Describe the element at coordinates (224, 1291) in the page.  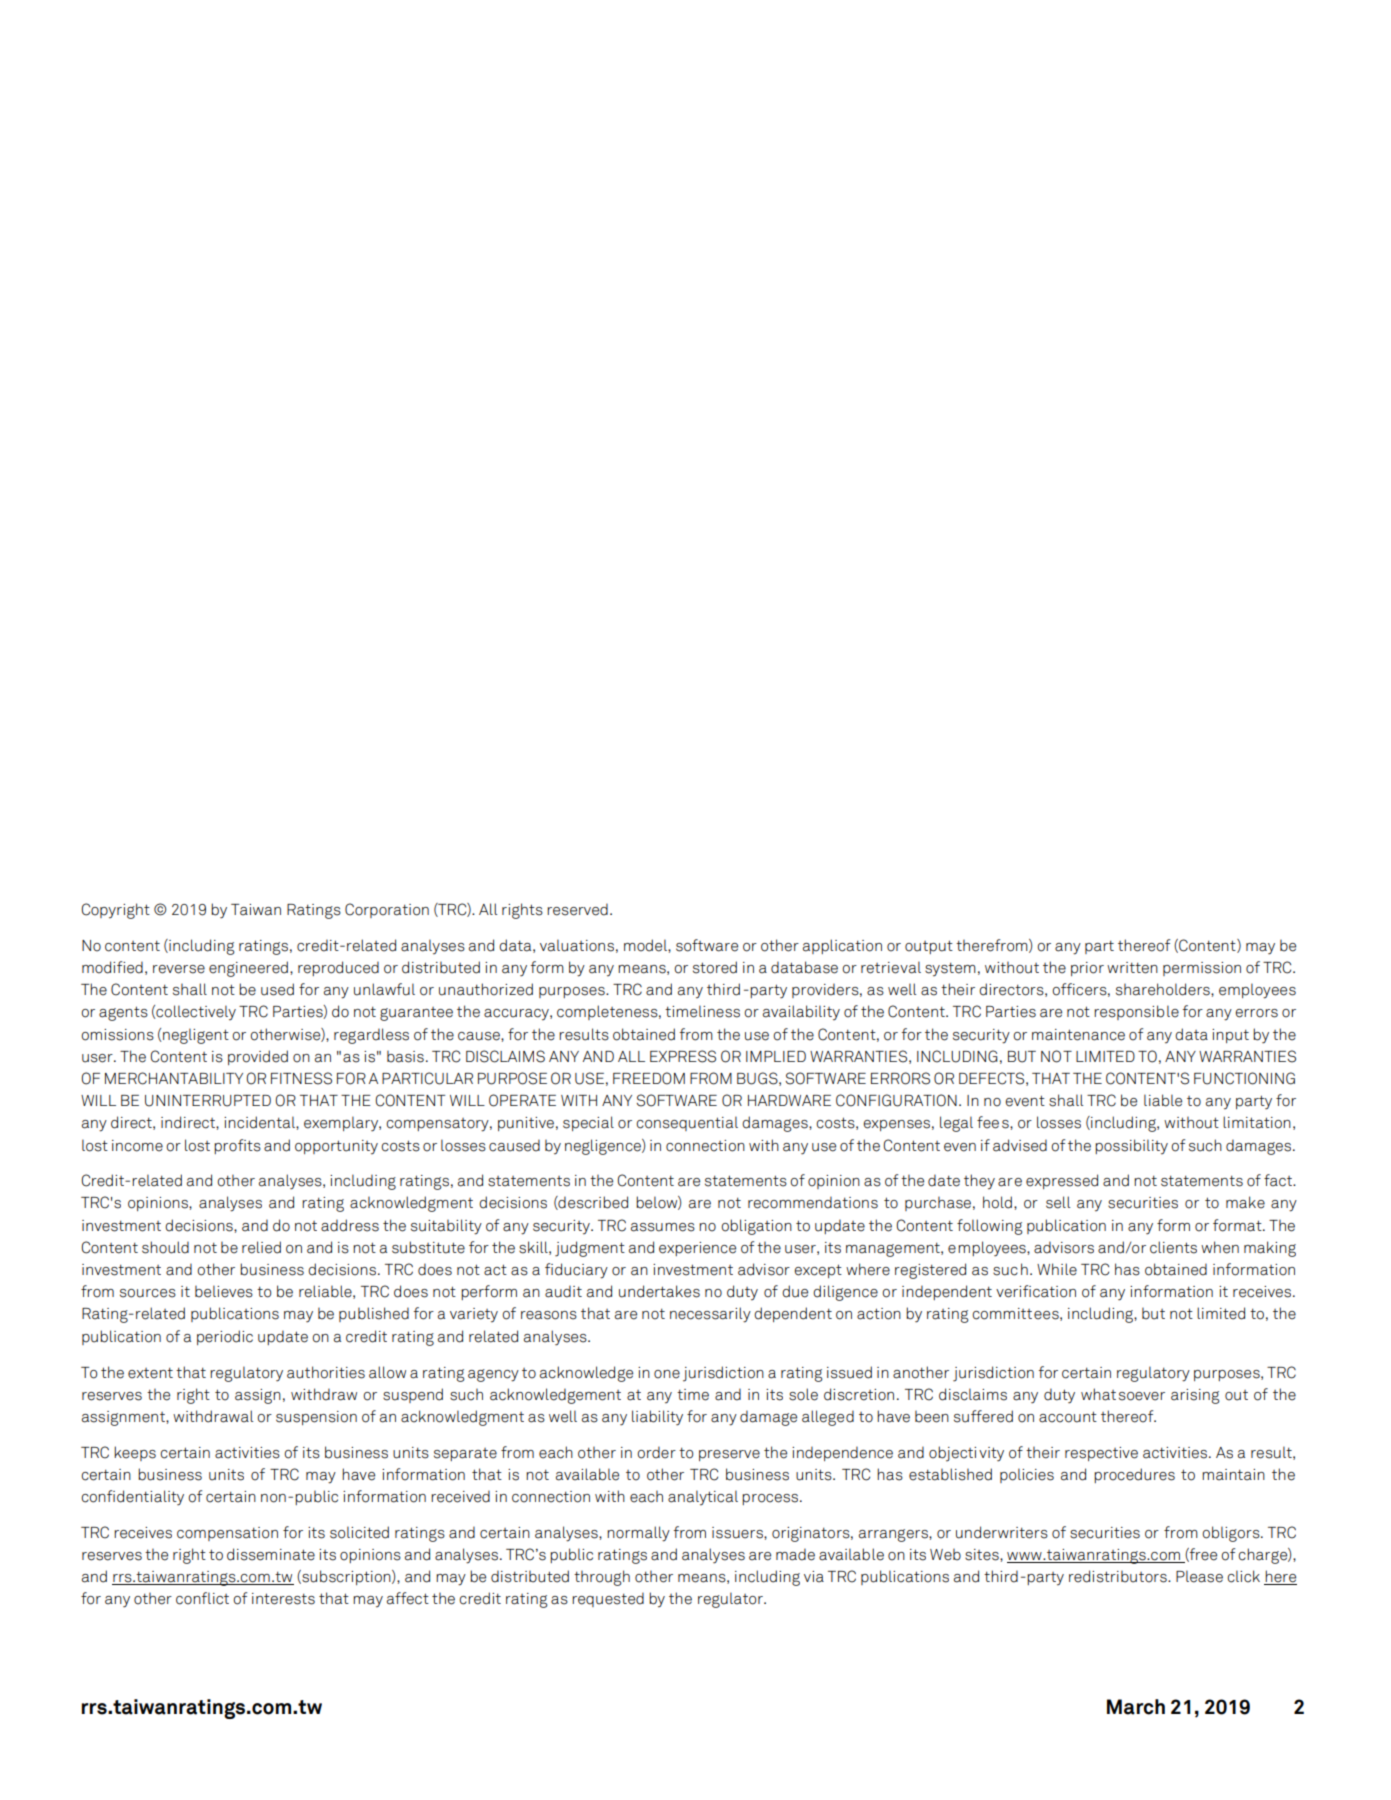
I see `believes` at that location.
